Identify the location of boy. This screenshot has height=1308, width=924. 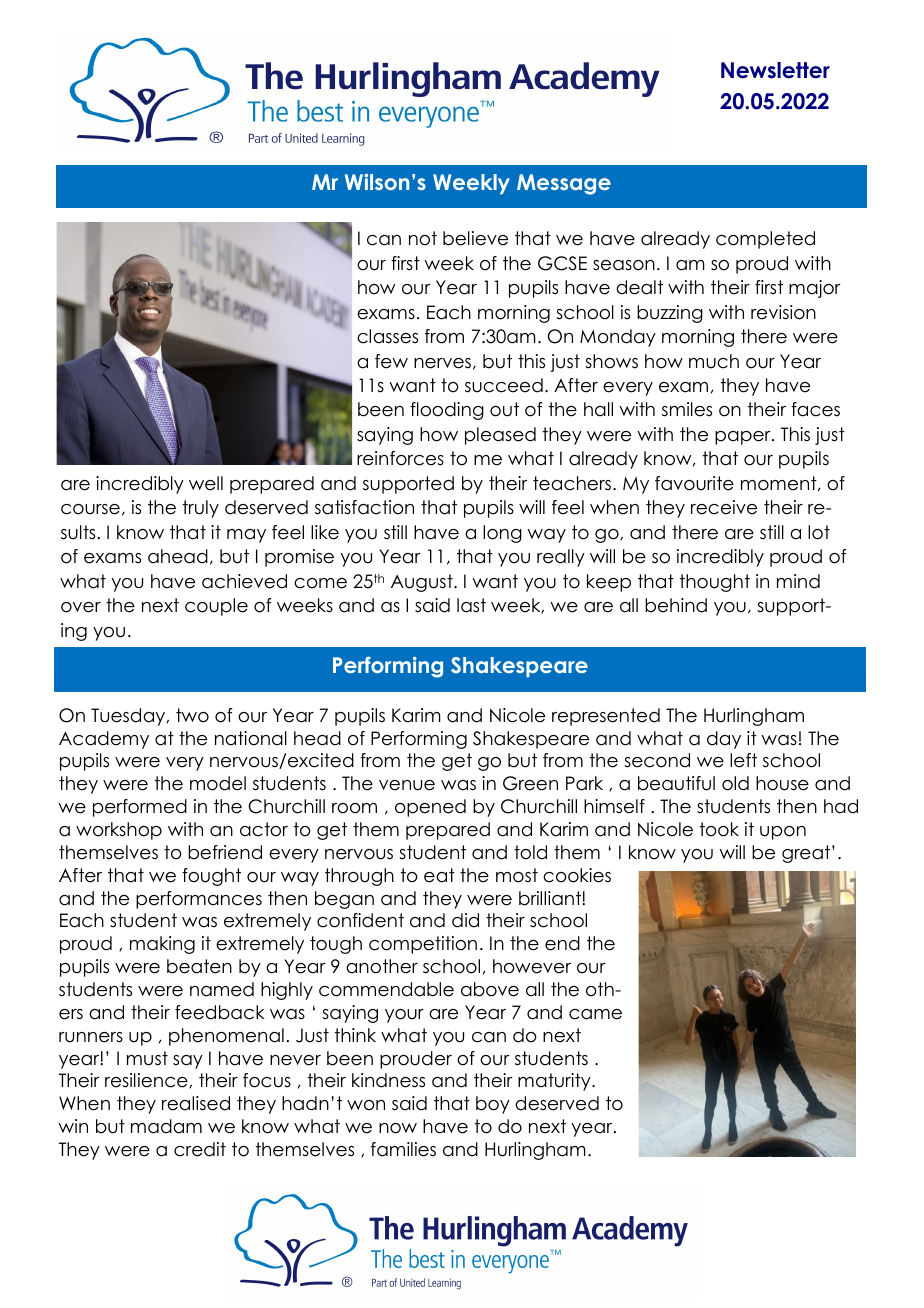
(493, 1105).
